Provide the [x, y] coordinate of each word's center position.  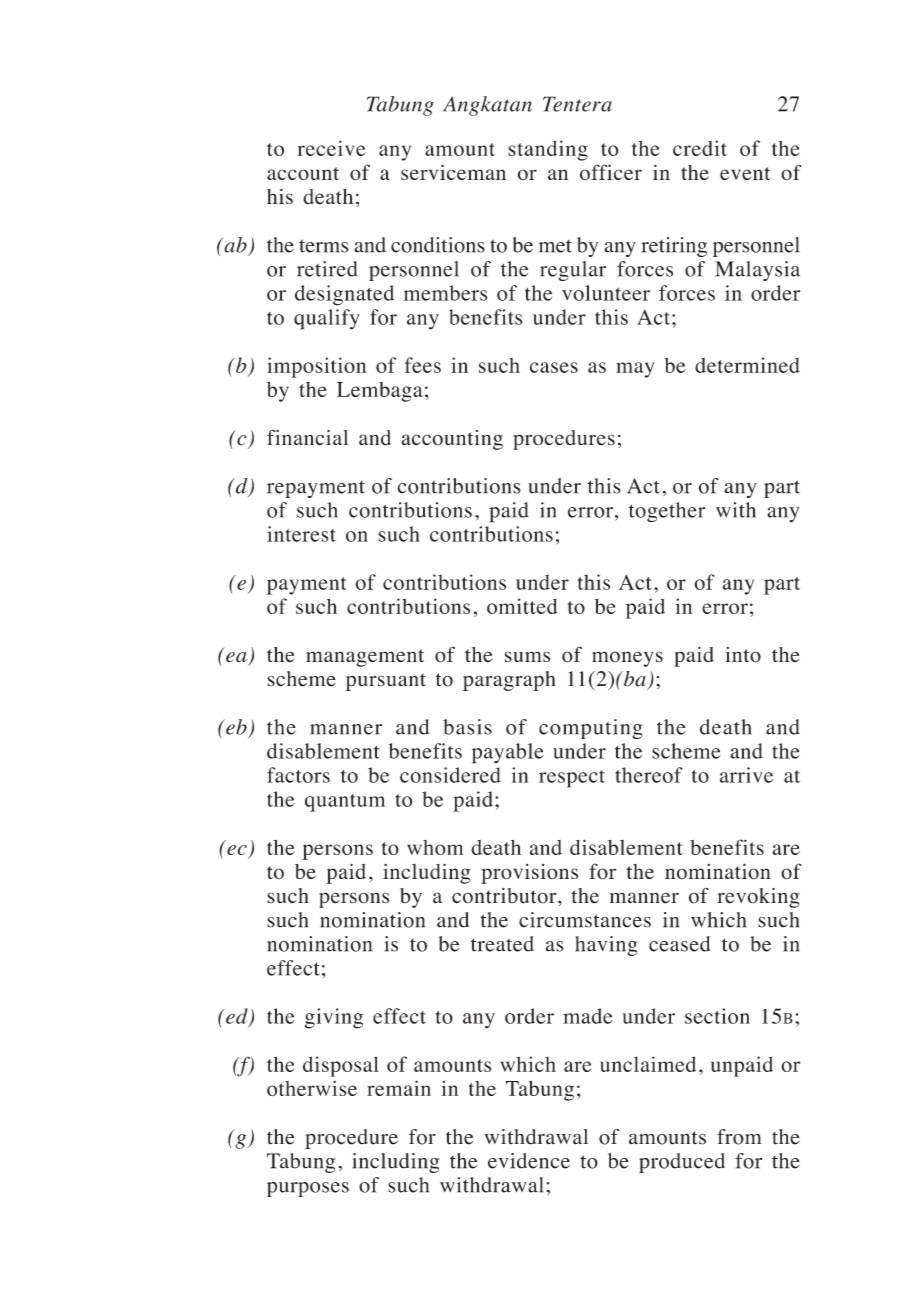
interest [301, 534]
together [667, 512]
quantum [345, 803]
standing [548, 150]
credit [700, 148]
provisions [529, 874]
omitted [522, 606]
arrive [746, 775]
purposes [308, 1189]
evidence [529, 1161]
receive [331, 148]
